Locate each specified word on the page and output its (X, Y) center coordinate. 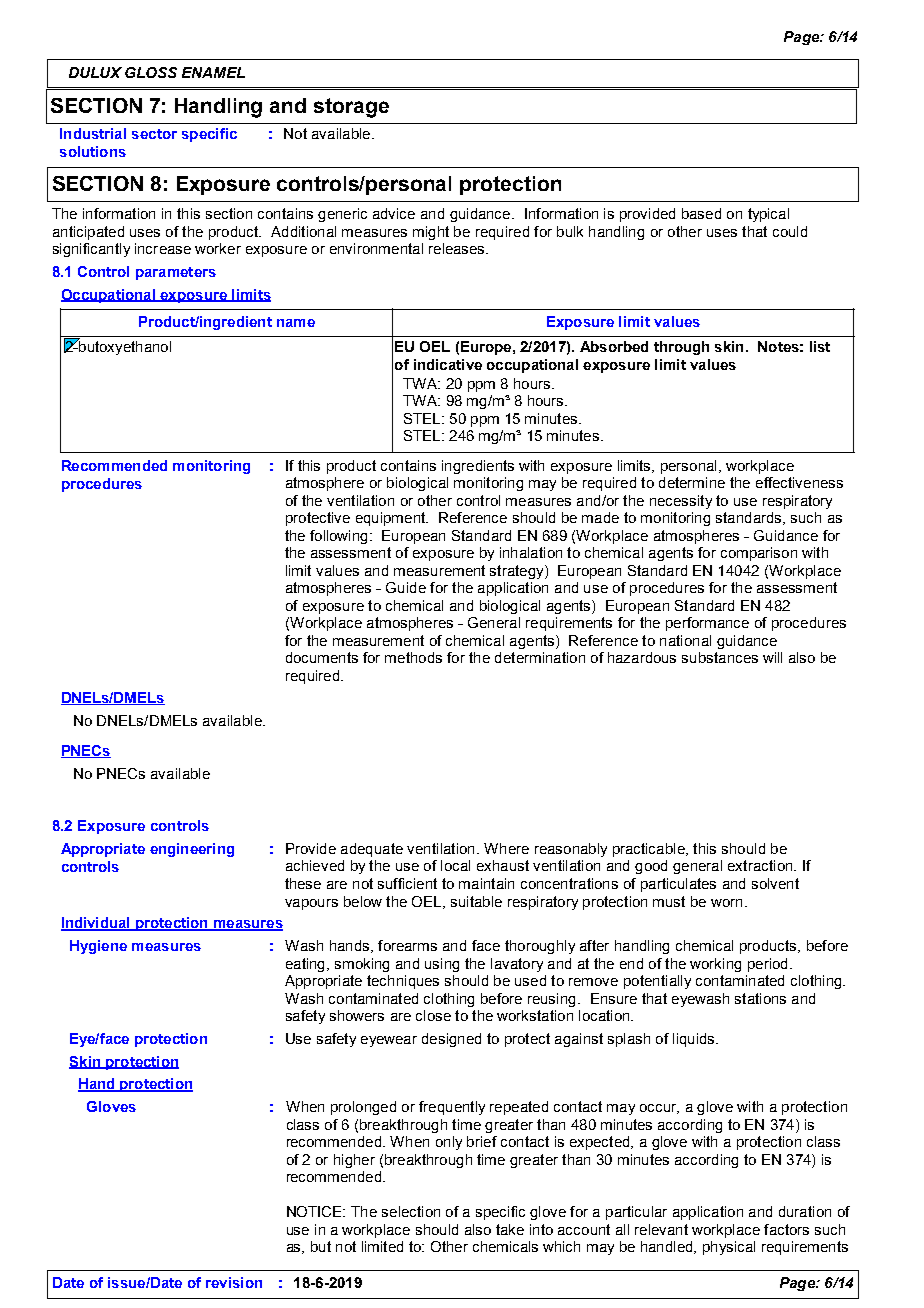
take (510, 1229)
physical (729, 1248)
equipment (392, 519)
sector (154, 134)
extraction (761, 865)
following (338, 537)
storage (351, 108)
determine (692, 482)
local (455, 865)
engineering (192, 850)
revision (234, 1282)
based (701, 213)
